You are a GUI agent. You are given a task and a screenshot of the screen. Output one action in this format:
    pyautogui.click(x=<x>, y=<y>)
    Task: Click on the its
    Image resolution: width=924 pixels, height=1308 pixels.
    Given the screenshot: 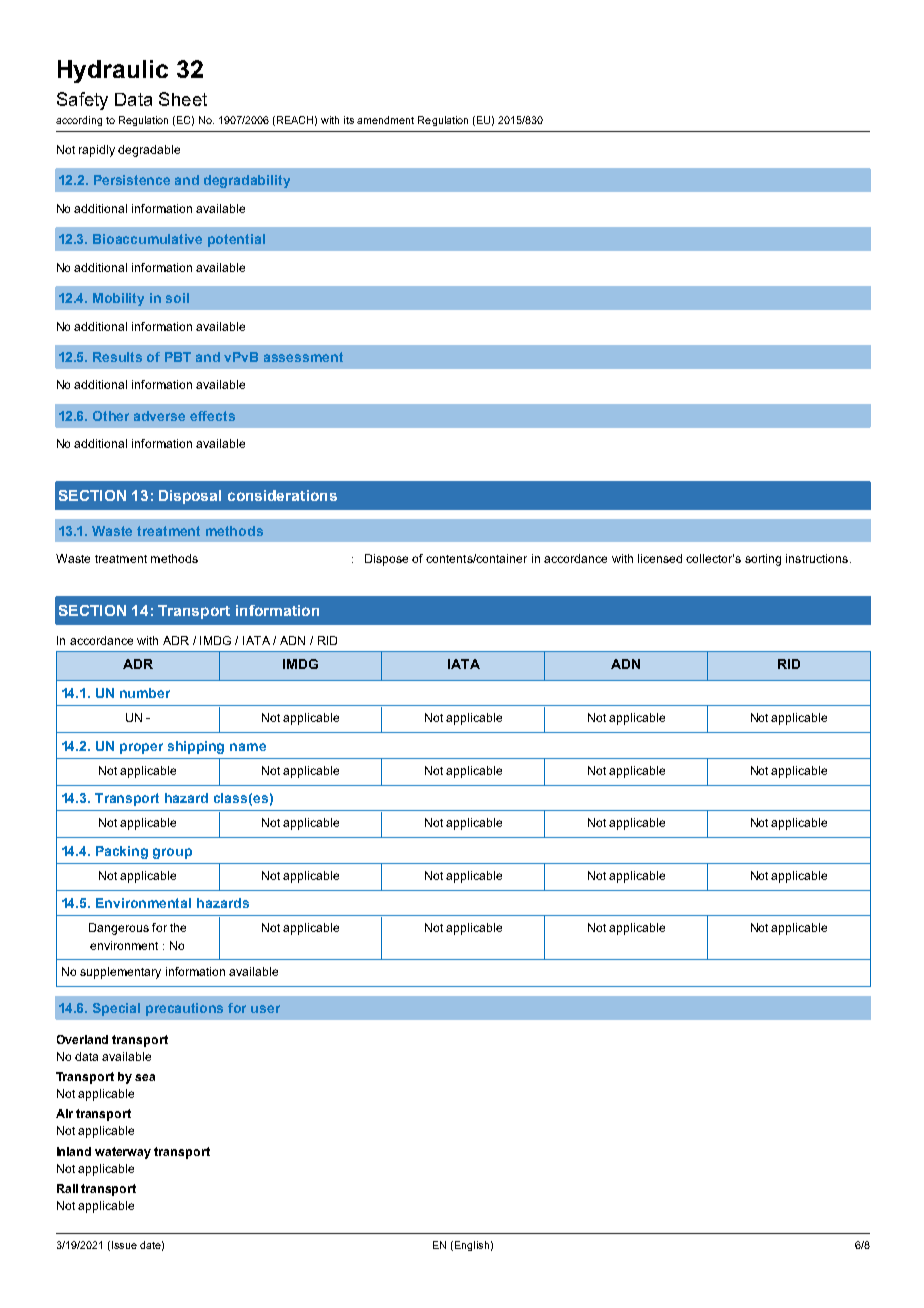 What is the action you would take?
    pyautogui.click(x=349, y=120)
